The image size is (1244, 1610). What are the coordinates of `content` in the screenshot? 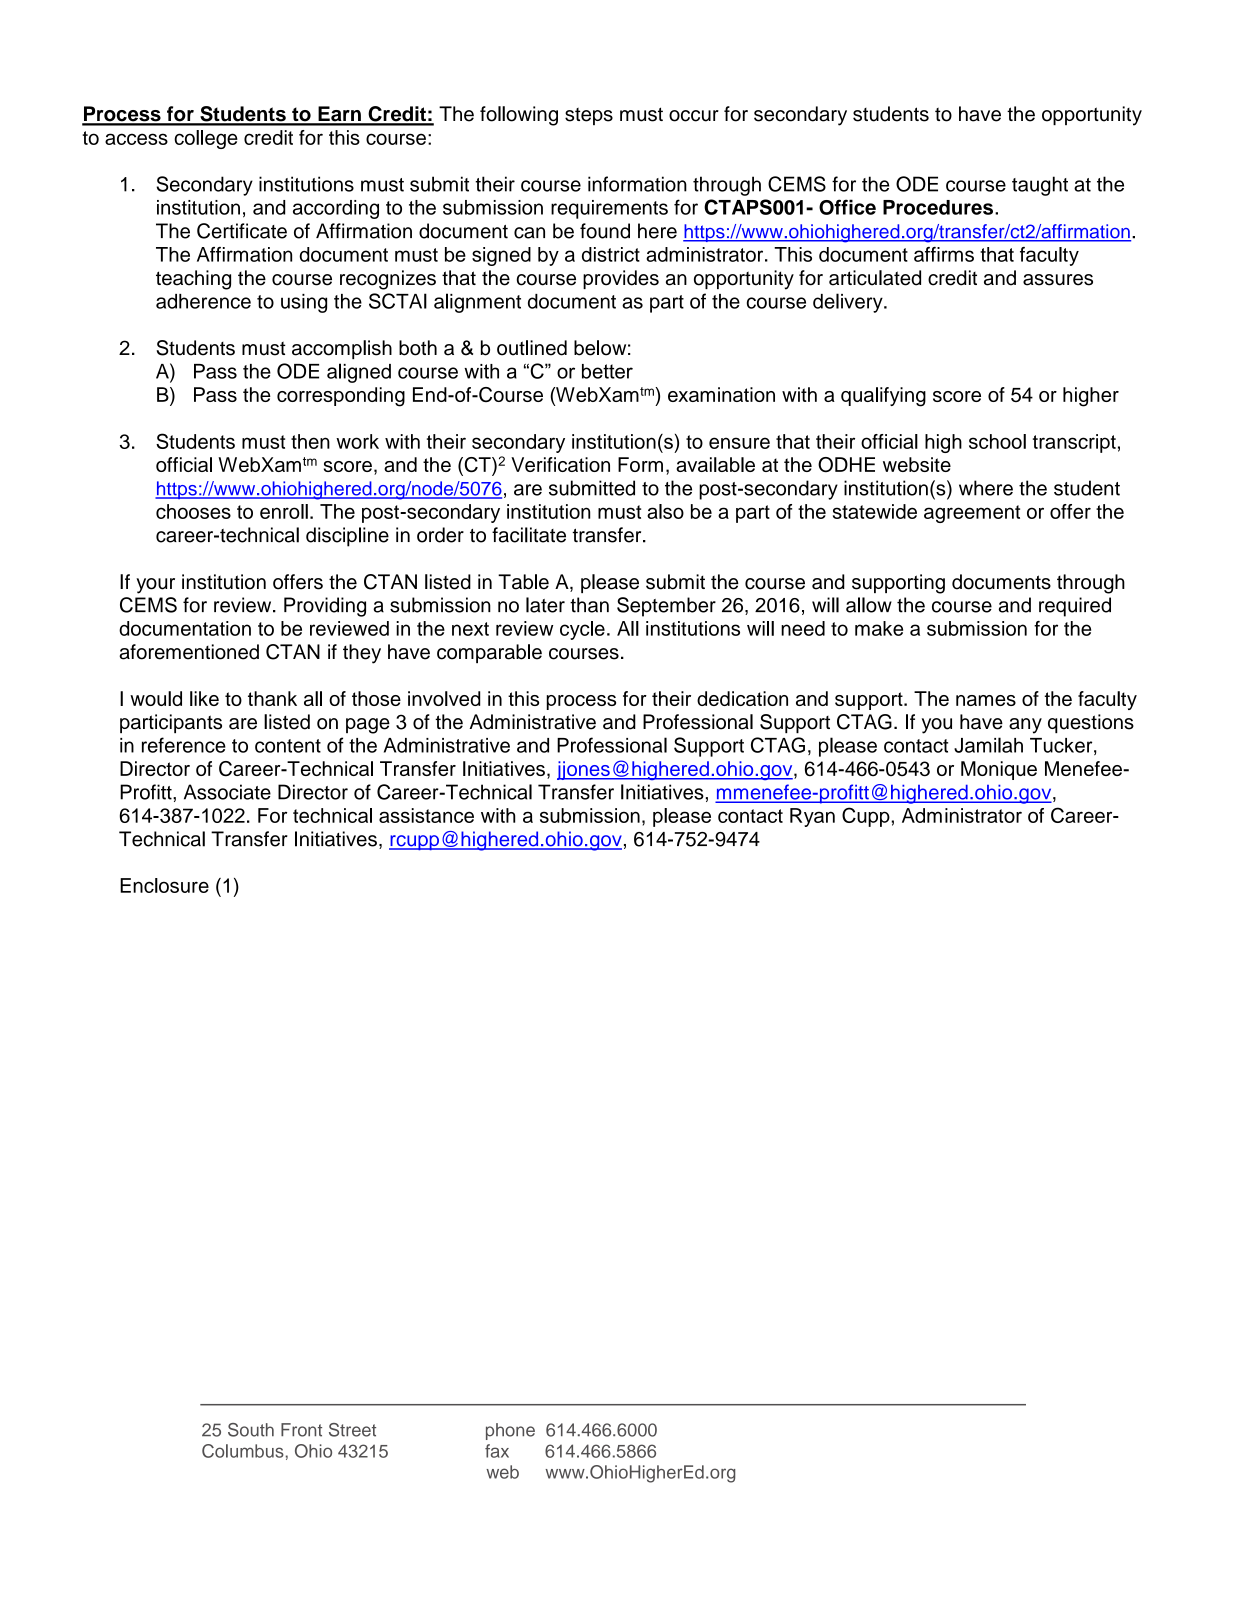 It's located at (288, 746).
